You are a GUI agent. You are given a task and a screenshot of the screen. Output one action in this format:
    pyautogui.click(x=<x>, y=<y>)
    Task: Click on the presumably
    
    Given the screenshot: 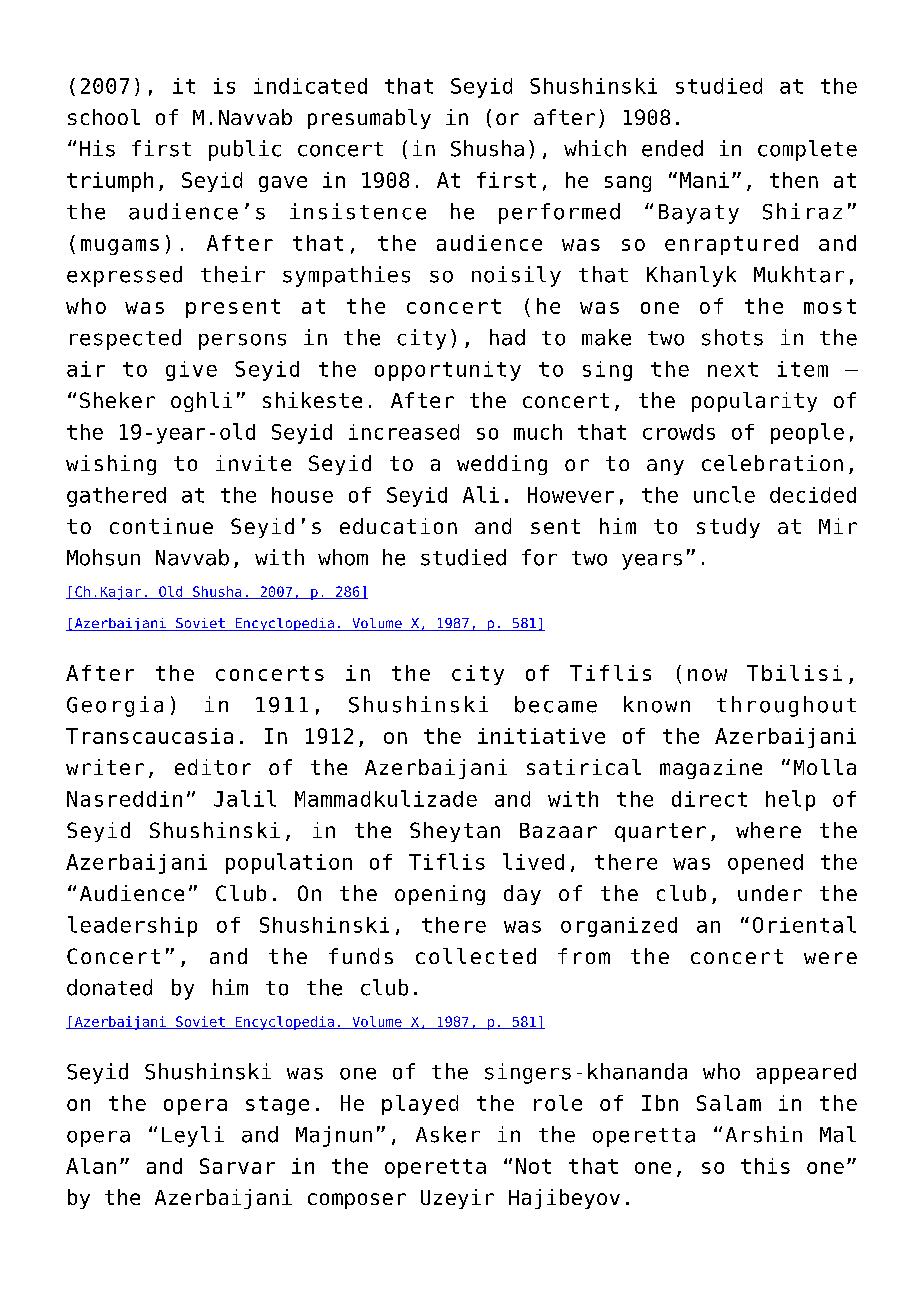 What is the action you would take?
    pyautogui.click(x=369, y=119)
